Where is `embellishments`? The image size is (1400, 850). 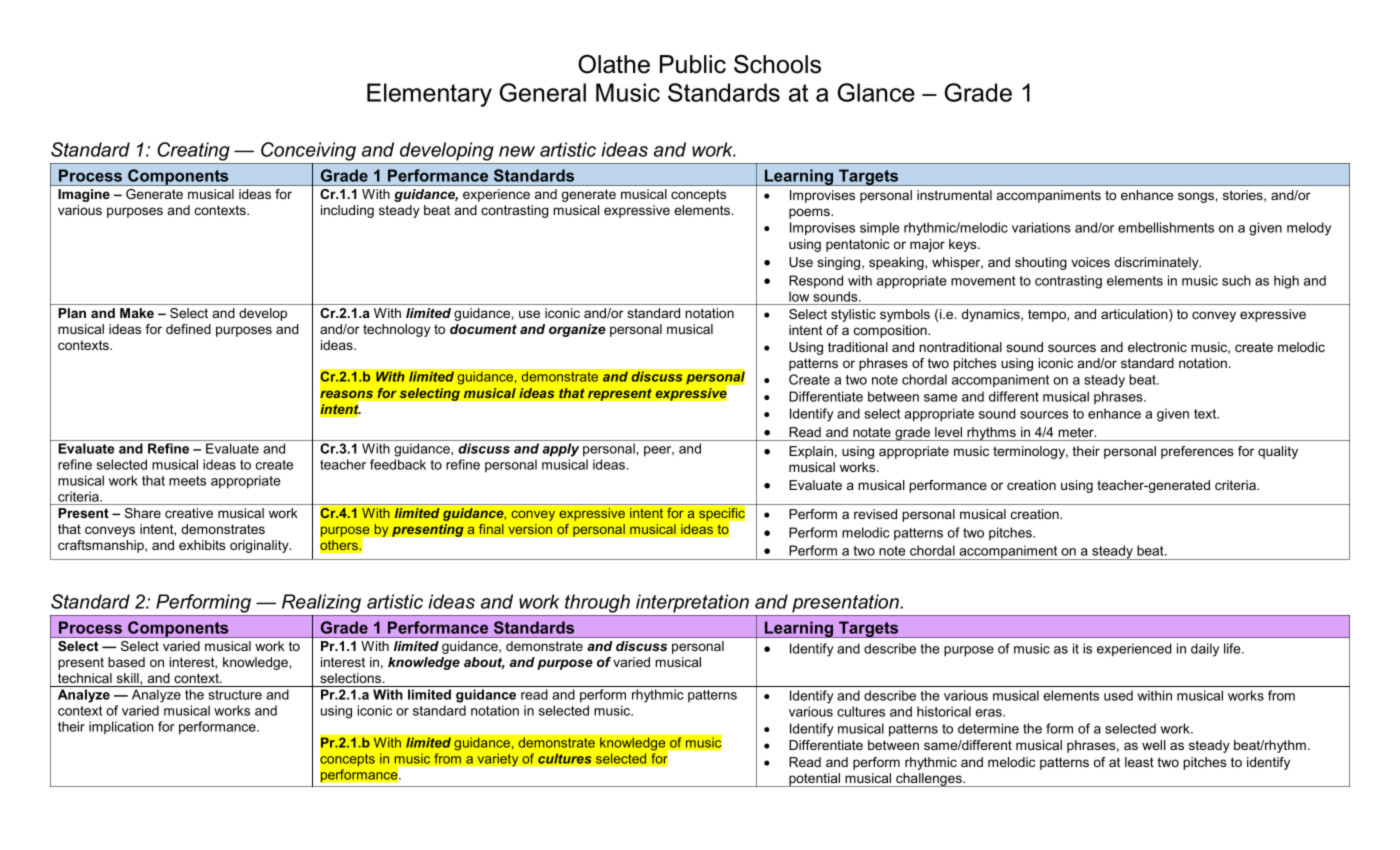
embellishments is located at coordinates (1166, 227).
